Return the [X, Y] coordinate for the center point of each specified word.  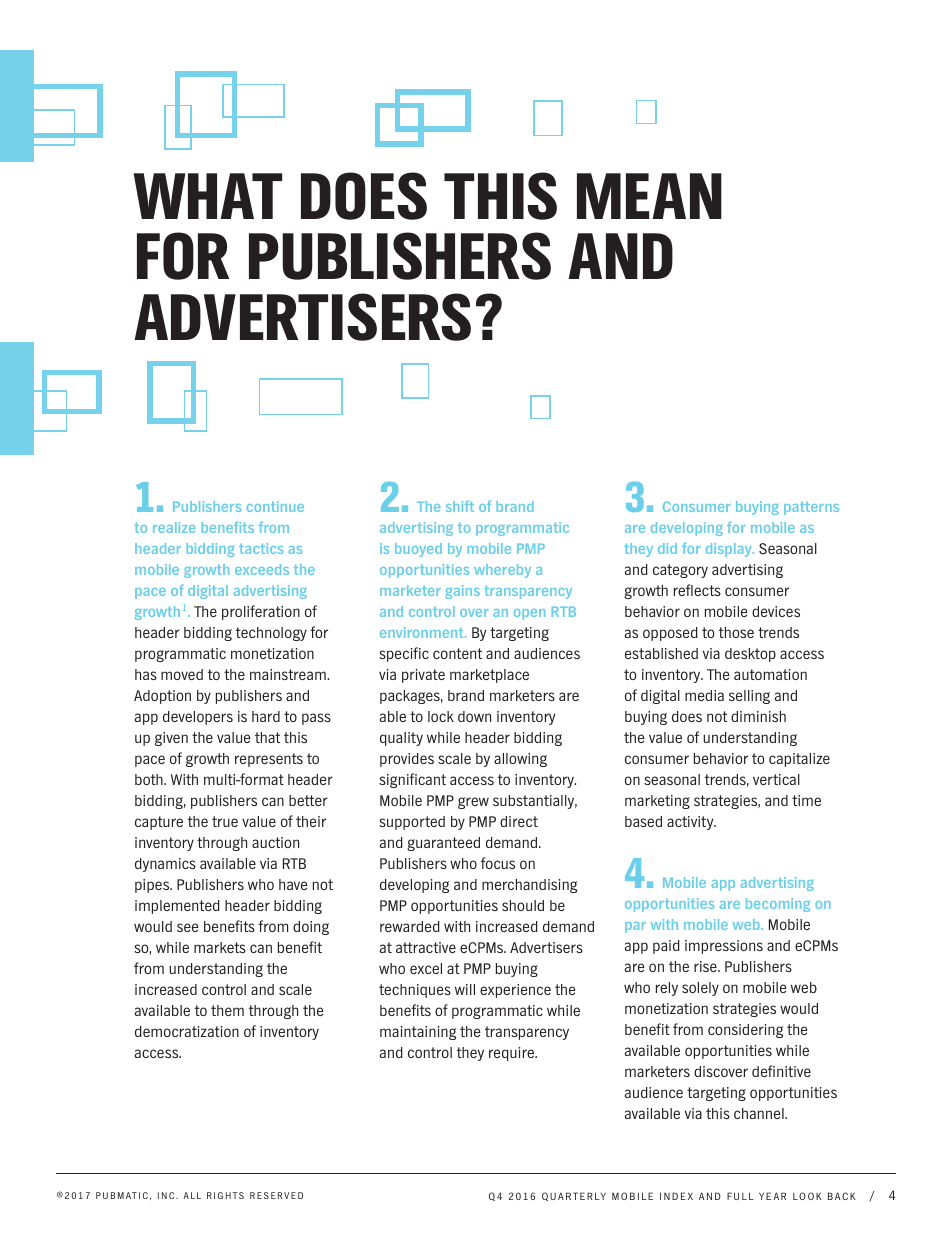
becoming [778, 905]
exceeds [262, 569]
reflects [697, 590]
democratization [187, 1031]
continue [275, 506]
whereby [502, 571]
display [730, 550]
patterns [811, 508]
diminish [758, 716]
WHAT [207, 196]
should [523, 905]
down [474, 716]
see [187, 927]
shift [460, 506]
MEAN [649, 196]
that [267, 737]
